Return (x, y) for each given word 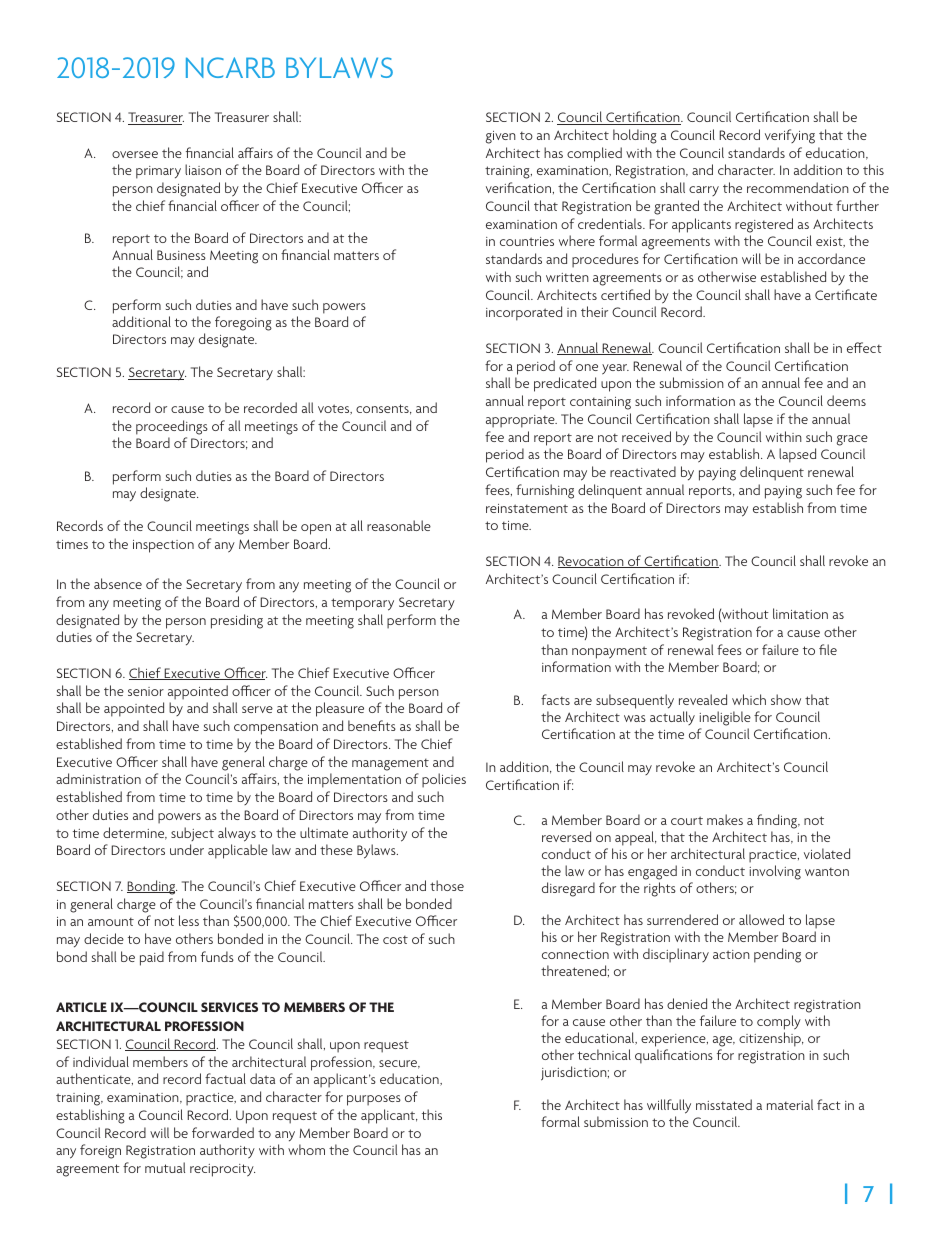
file (828, 649)
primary (158, 172)
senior (146, 691)
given (501, 137)
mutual (165, 1167)
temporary (362, 604)
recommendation (798, 187)
